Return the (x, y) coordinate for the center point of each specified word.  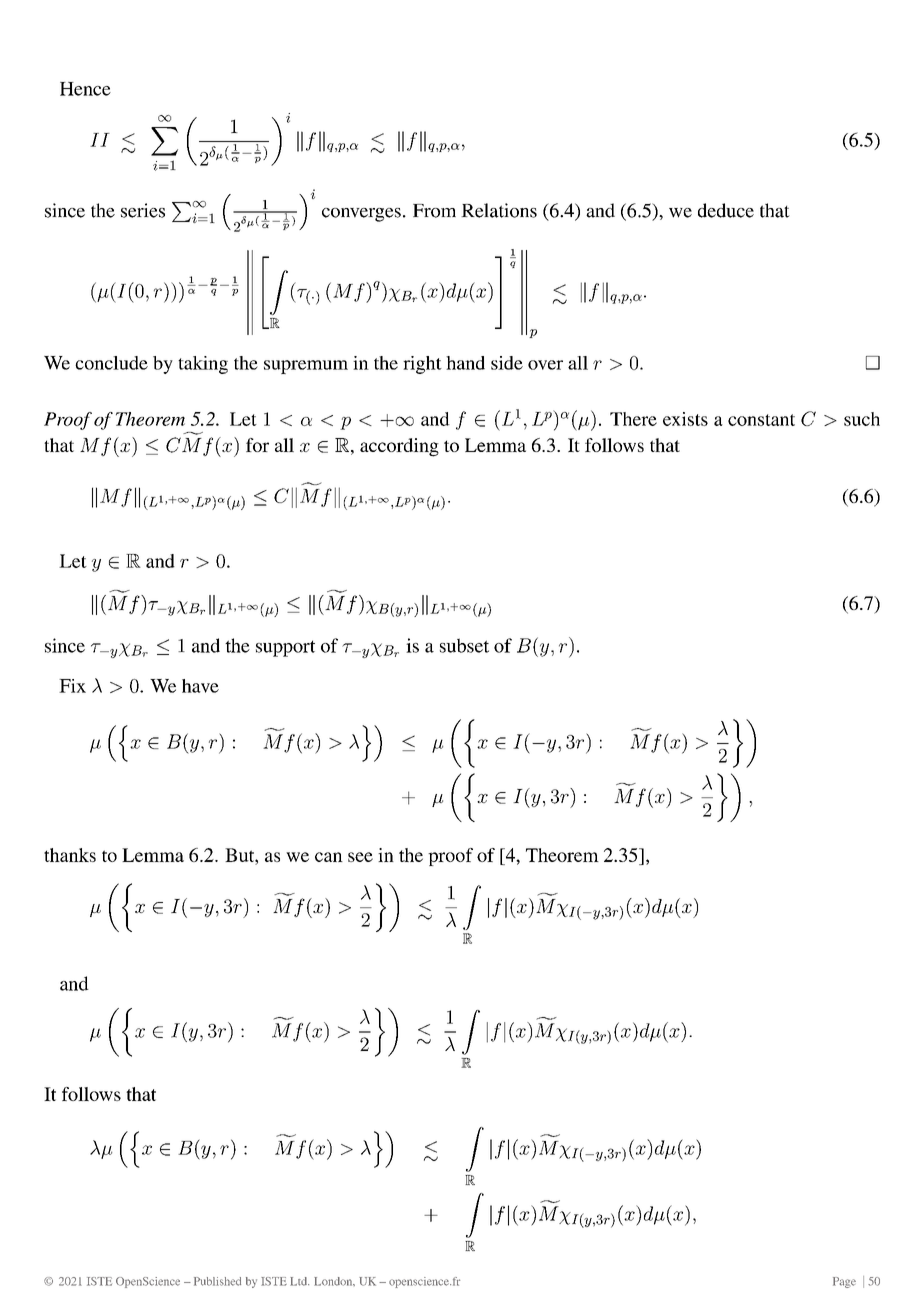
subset (464, 645)
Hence (85, 89)
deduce (726, 210)
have (200, 686)
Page (844, 1282)
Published (217, 1281)
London (334, 1281)
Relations (499, 210)
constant (761, 420)
